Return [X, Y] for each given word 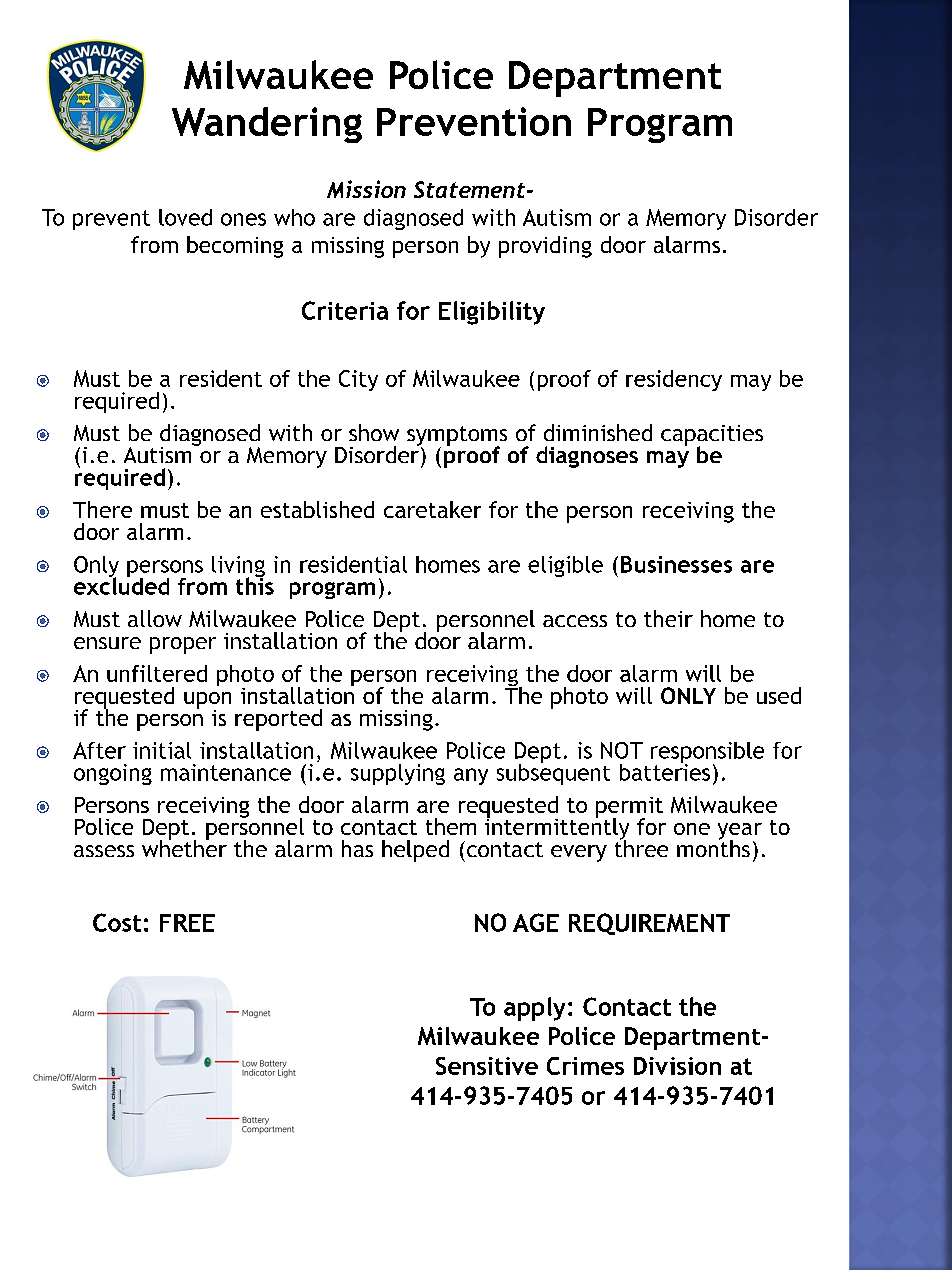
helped [415, 851]
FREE [187, 923]
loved [185, 217]
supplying [398, 774]
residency [674, 380]
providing [545, 247]
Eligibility [492, 313]
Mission [366, 189]
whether [184, 847]
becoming [235, 247]
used [779, 695]
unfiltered [157, 673]
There [102, 509]
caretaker [432, 509]
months [713, 847]
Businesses [676, 564]
